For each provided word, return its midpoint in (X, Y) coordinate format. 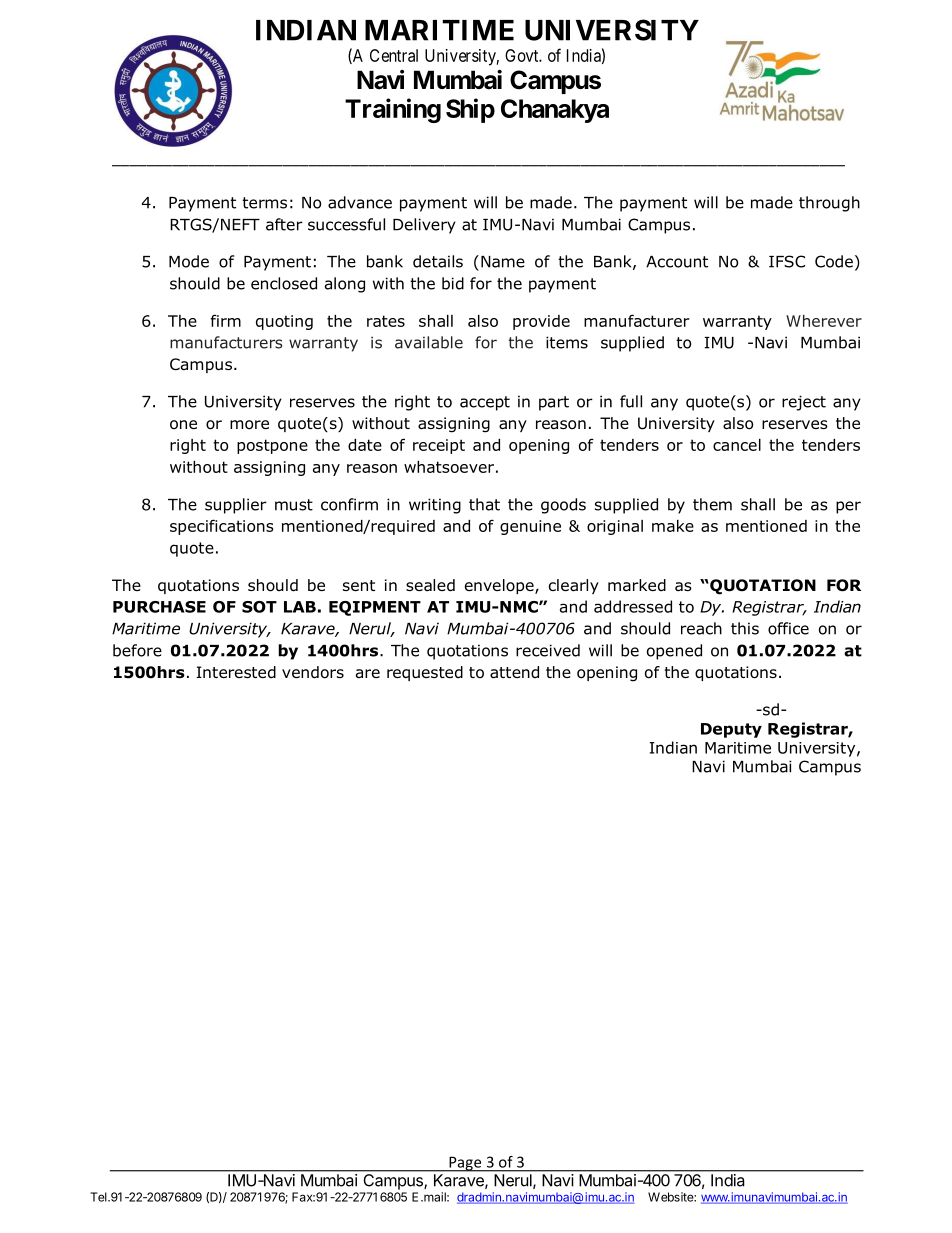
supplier (236, 506)
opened (674, 652)
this (745, 628)
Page (465, 1164)
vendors (313, 672)
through (829, 204)
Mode (189, 261)
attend (514, 672)
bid (453, 283)
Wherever (824, 321)
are (368, 674)
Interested (236, 672)
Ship (470, 110)
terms (264, 203)
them (712, 504)
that (484, 504)
